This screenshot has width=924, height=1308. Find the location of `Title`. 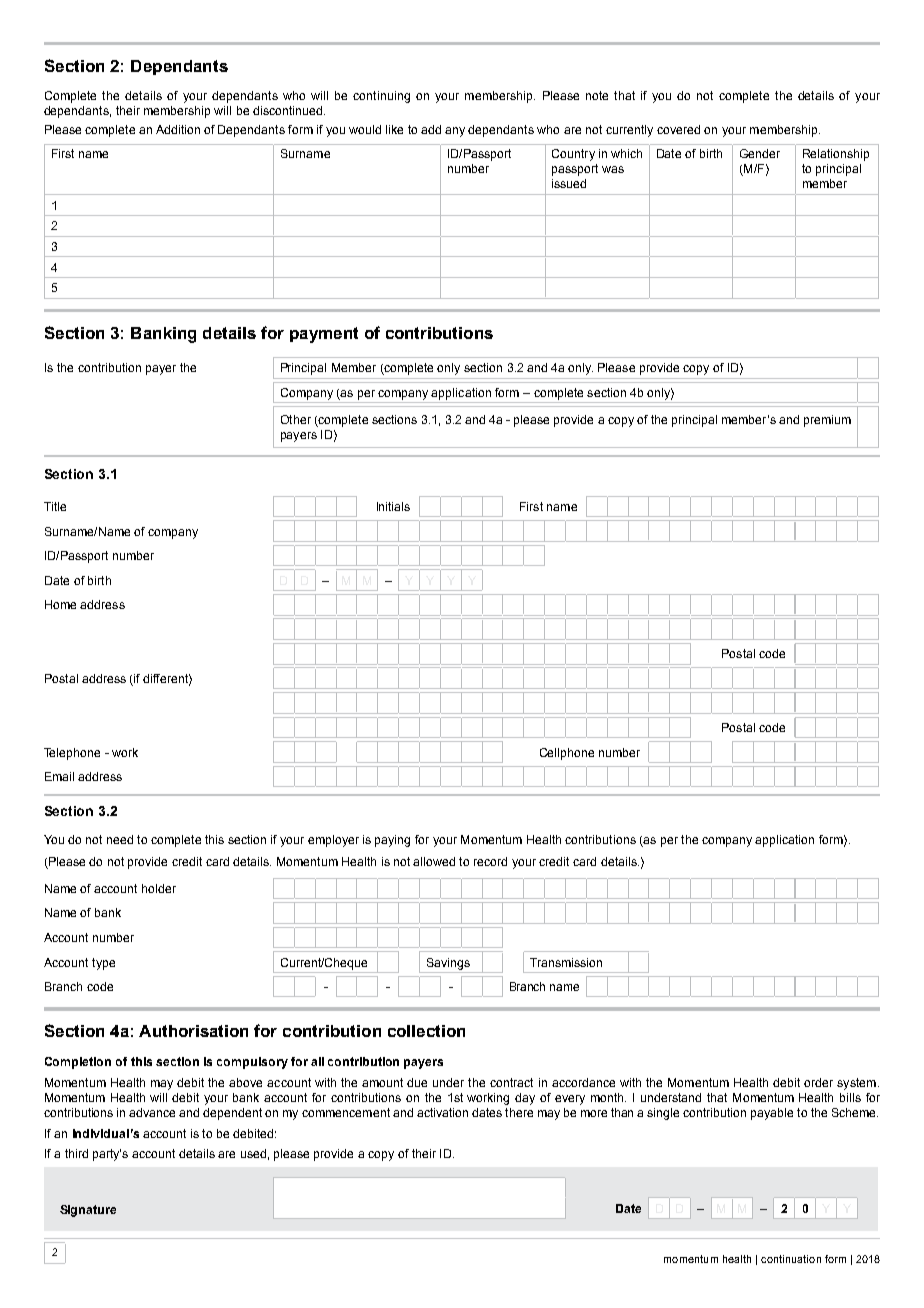

Title is located at coordinates (55, 506).
